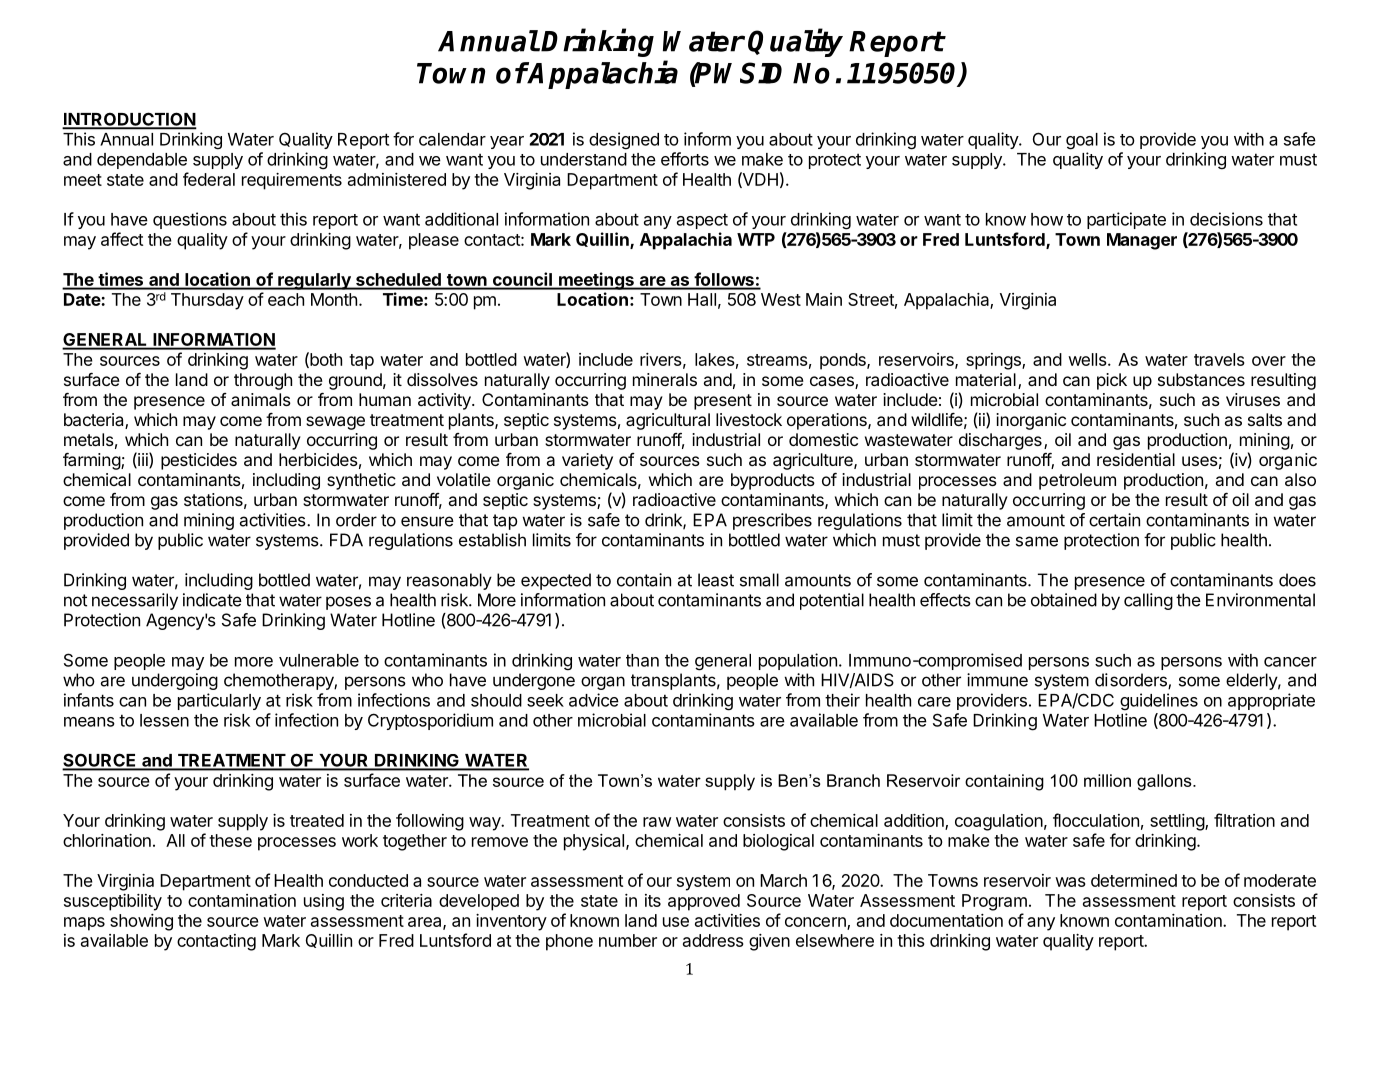  What do you see at coordinates (685, 159) in the screenshot?
I see `efforts` at bounding box center [685, 159].
